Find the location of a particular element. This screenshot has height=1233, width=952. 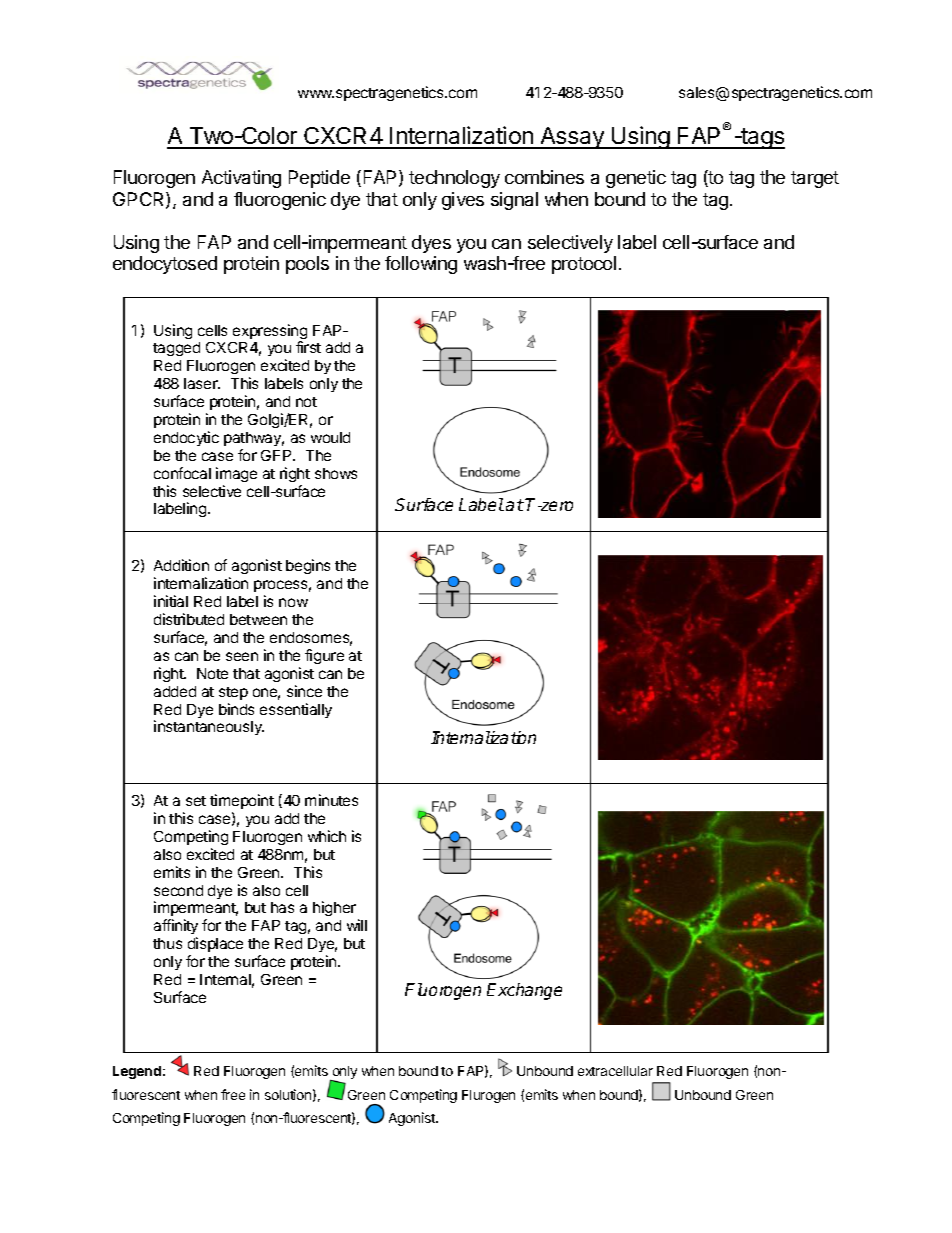

step is located at coordinates (233, 693).
